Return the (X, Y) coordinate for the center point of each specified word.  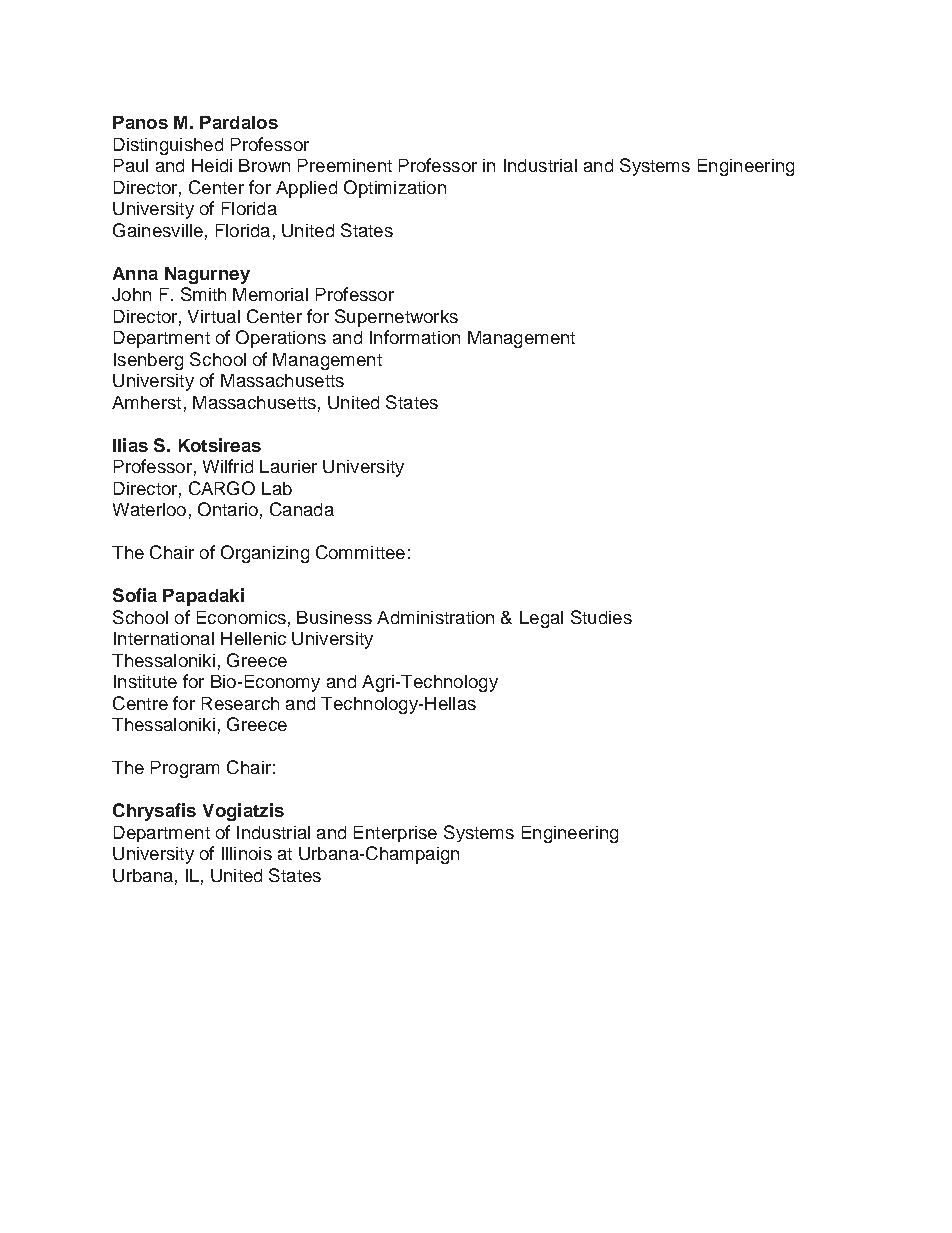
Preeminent (345, 165)
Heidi (212, 165)
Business (334, 617)
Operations (281, 339)
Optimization (395, 189)
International (164, 638)
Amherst (146, 402)
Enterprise (395, 834)
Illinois (247, 853)
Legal (541, 619)
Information (415, 337)
